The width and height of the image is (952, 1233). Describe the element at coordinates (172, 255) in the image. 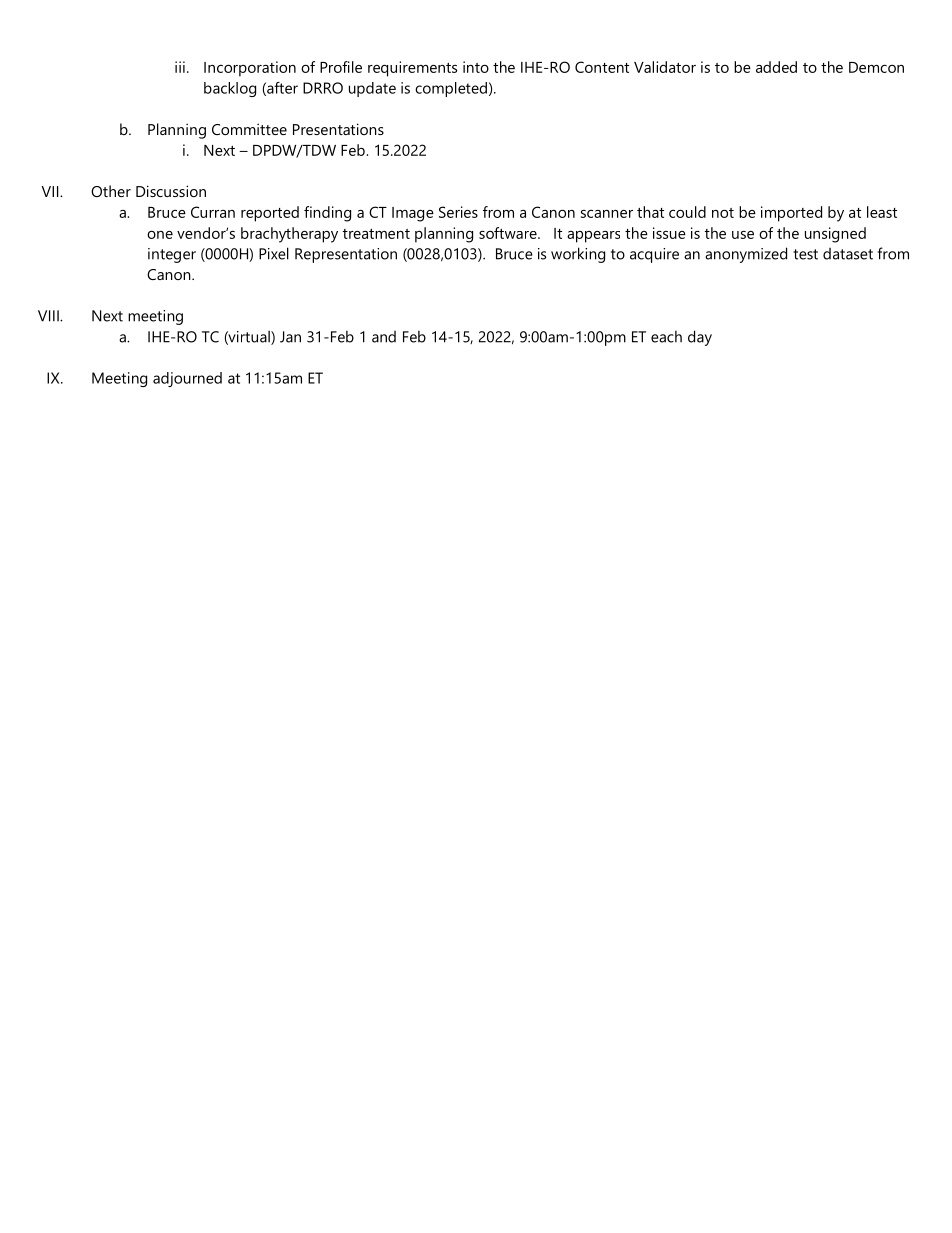

I see `integer` at that location.
